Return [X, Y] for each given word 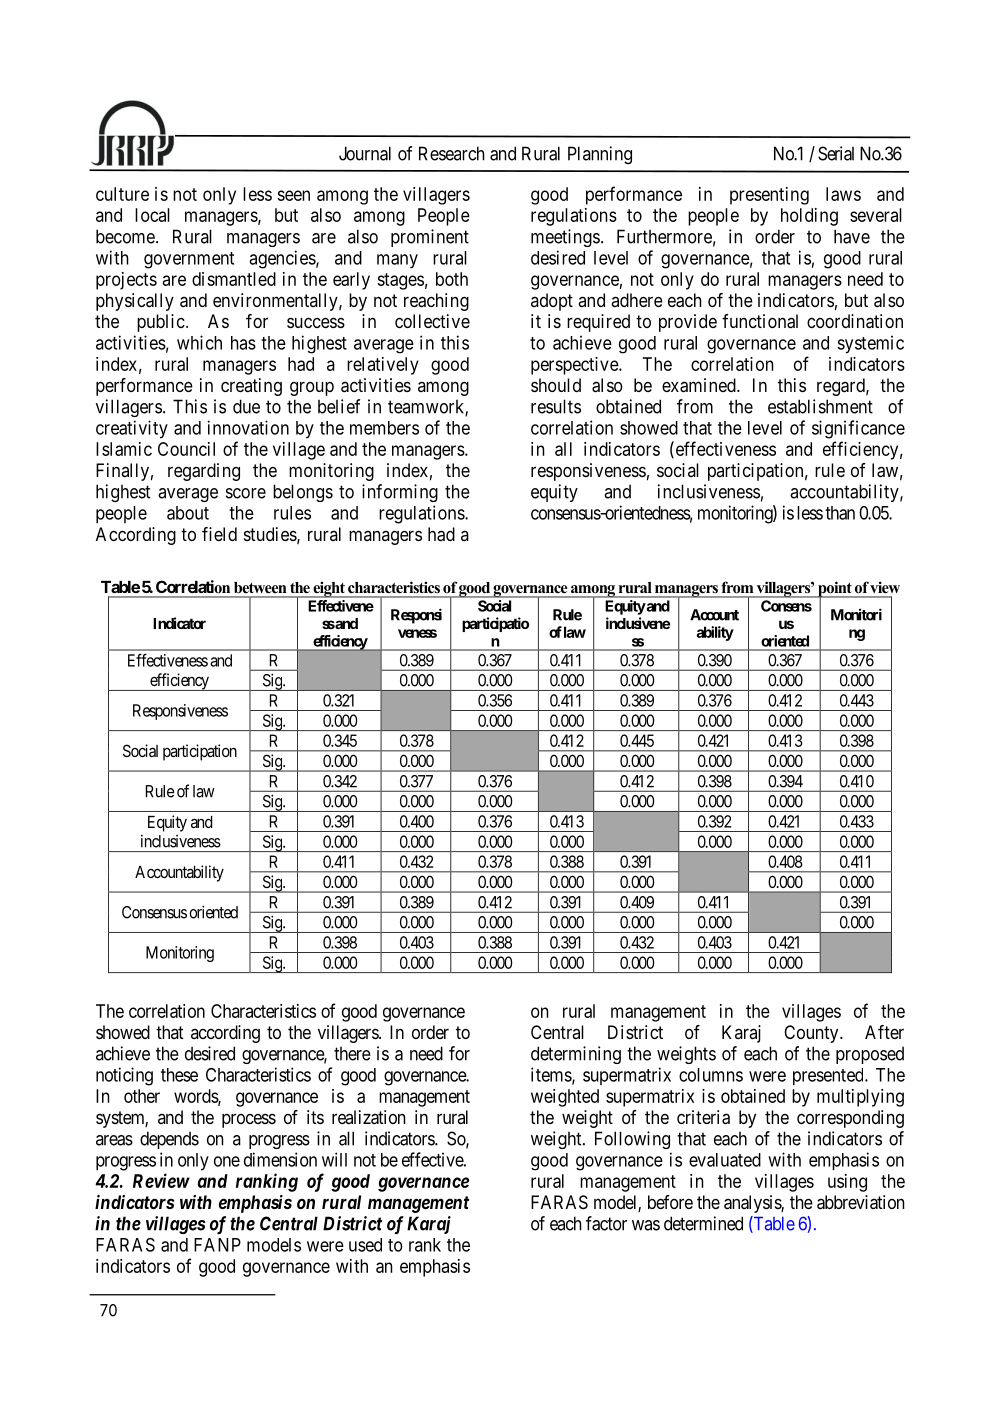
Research [452, 153]
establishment [820, 406]
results [556, 406]
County [812, 1034]
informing [400, 493]
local [152, 215]
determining [576, 1055]
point [835, 590]
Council [186, 449]
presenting [769, 196]
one [227, 1161]
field [219, 534]
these [179, 1075]
